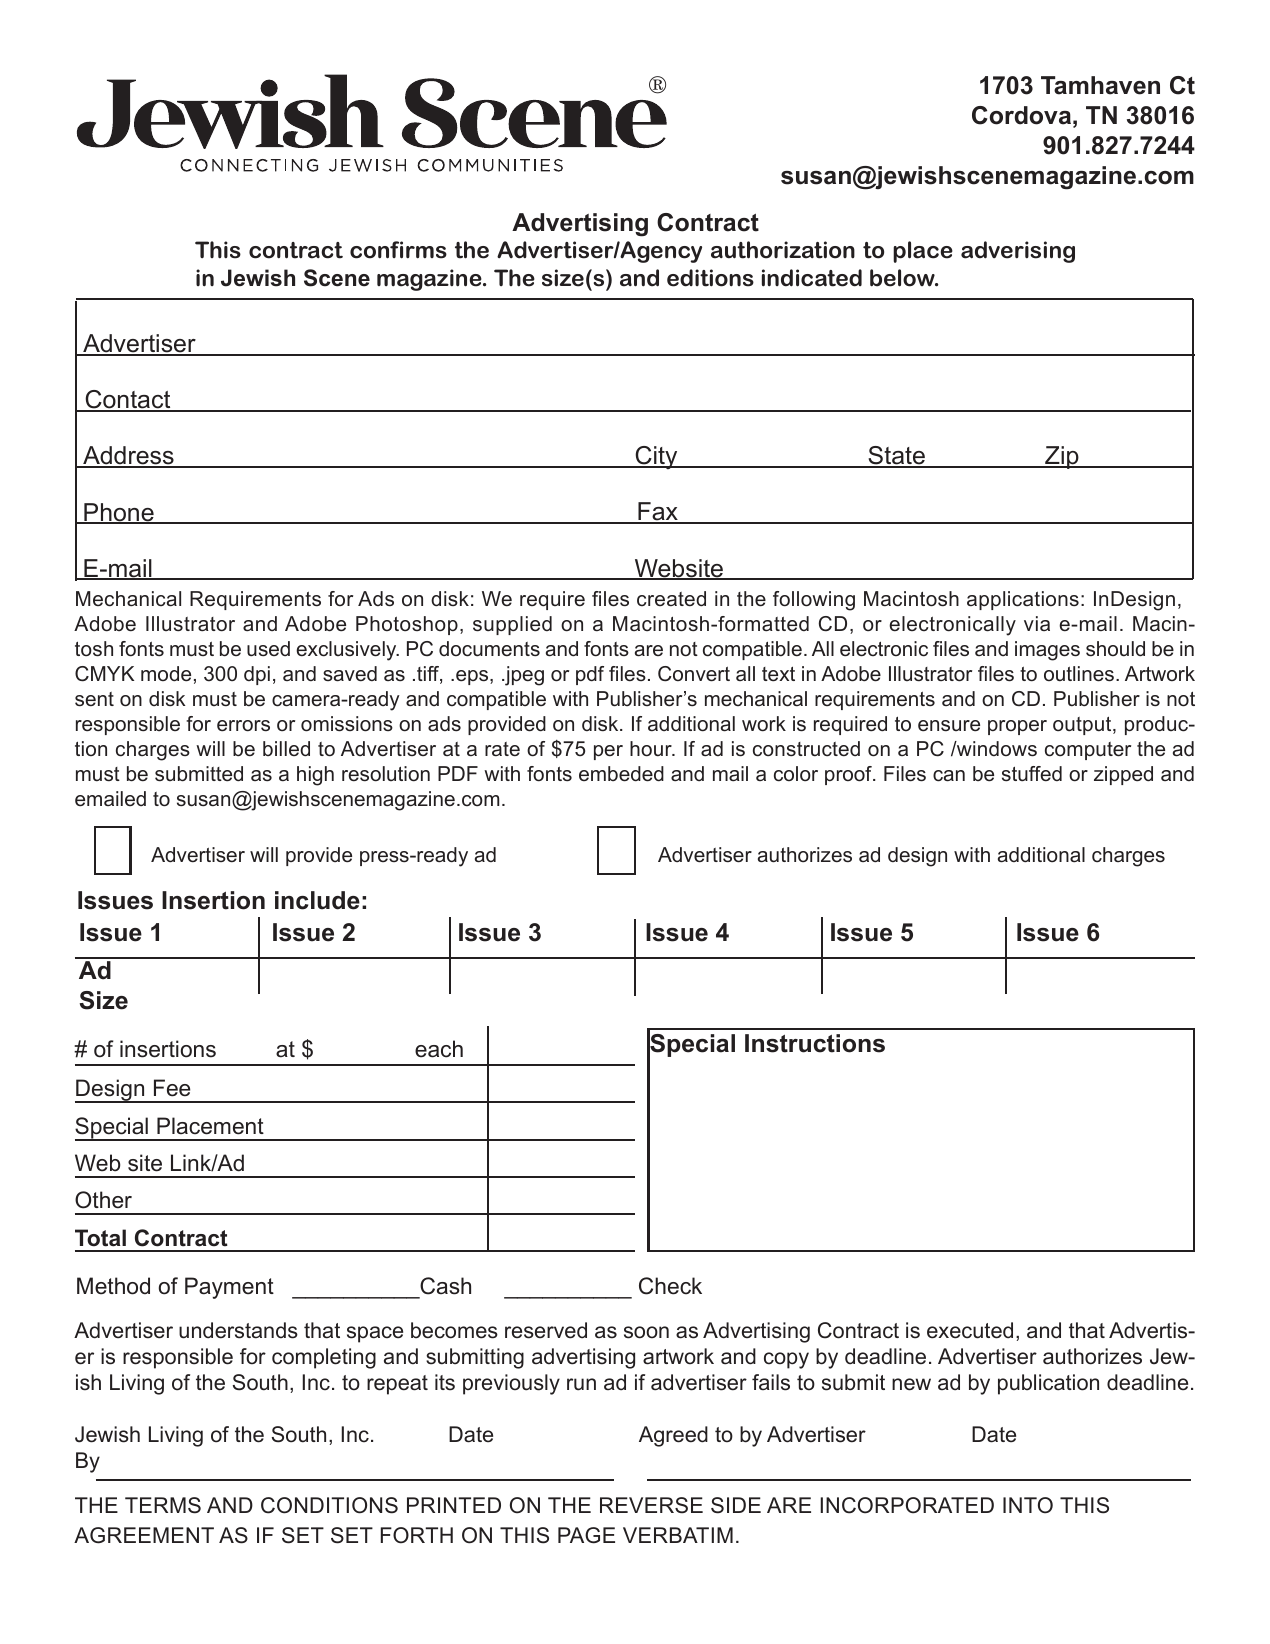 This screenshot has height=1644, width=1270. I want to click on Check, so click(670, 1286).
